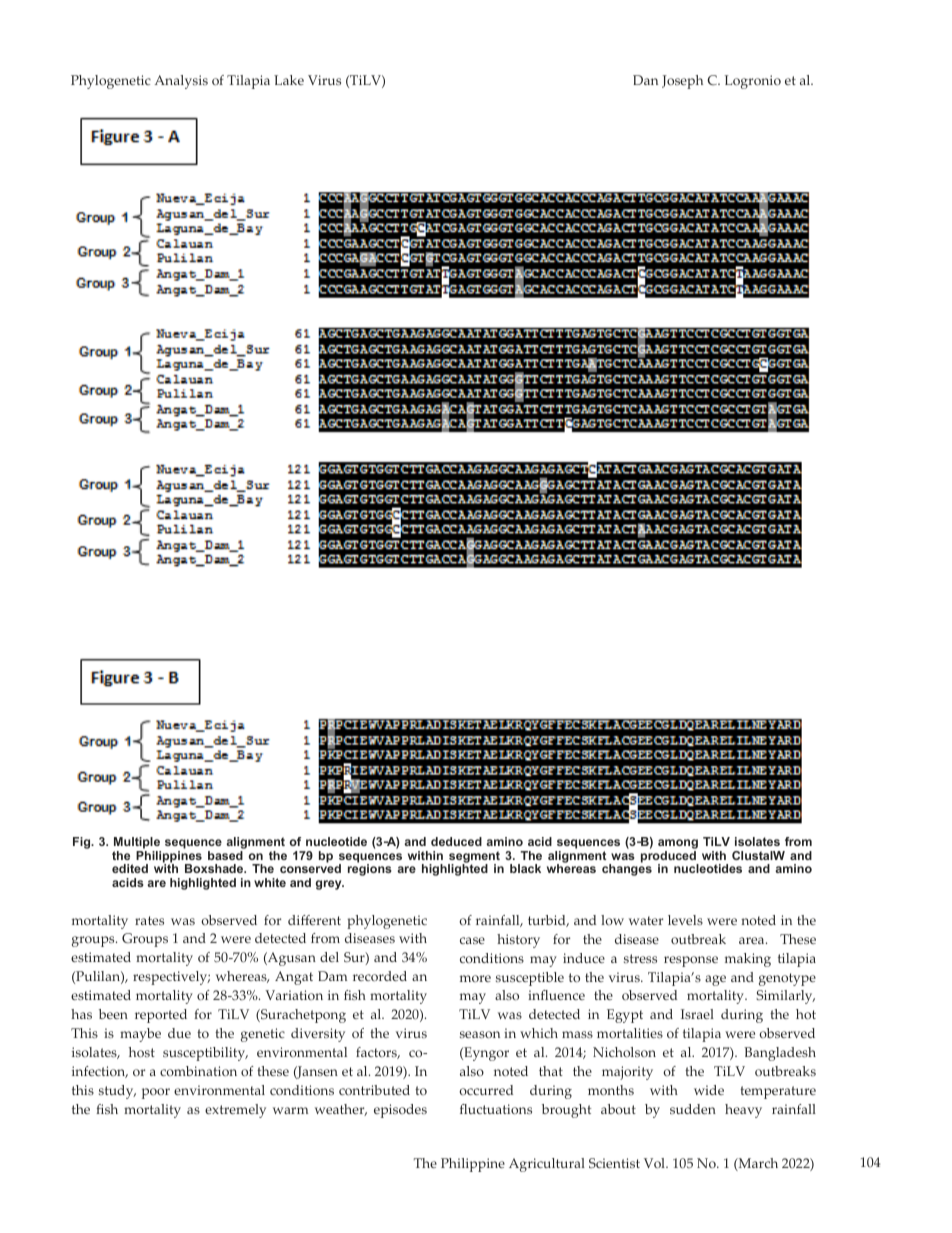 This screenshot has width=952, height=1233. I want to click on Lake, so click(289, 80).
